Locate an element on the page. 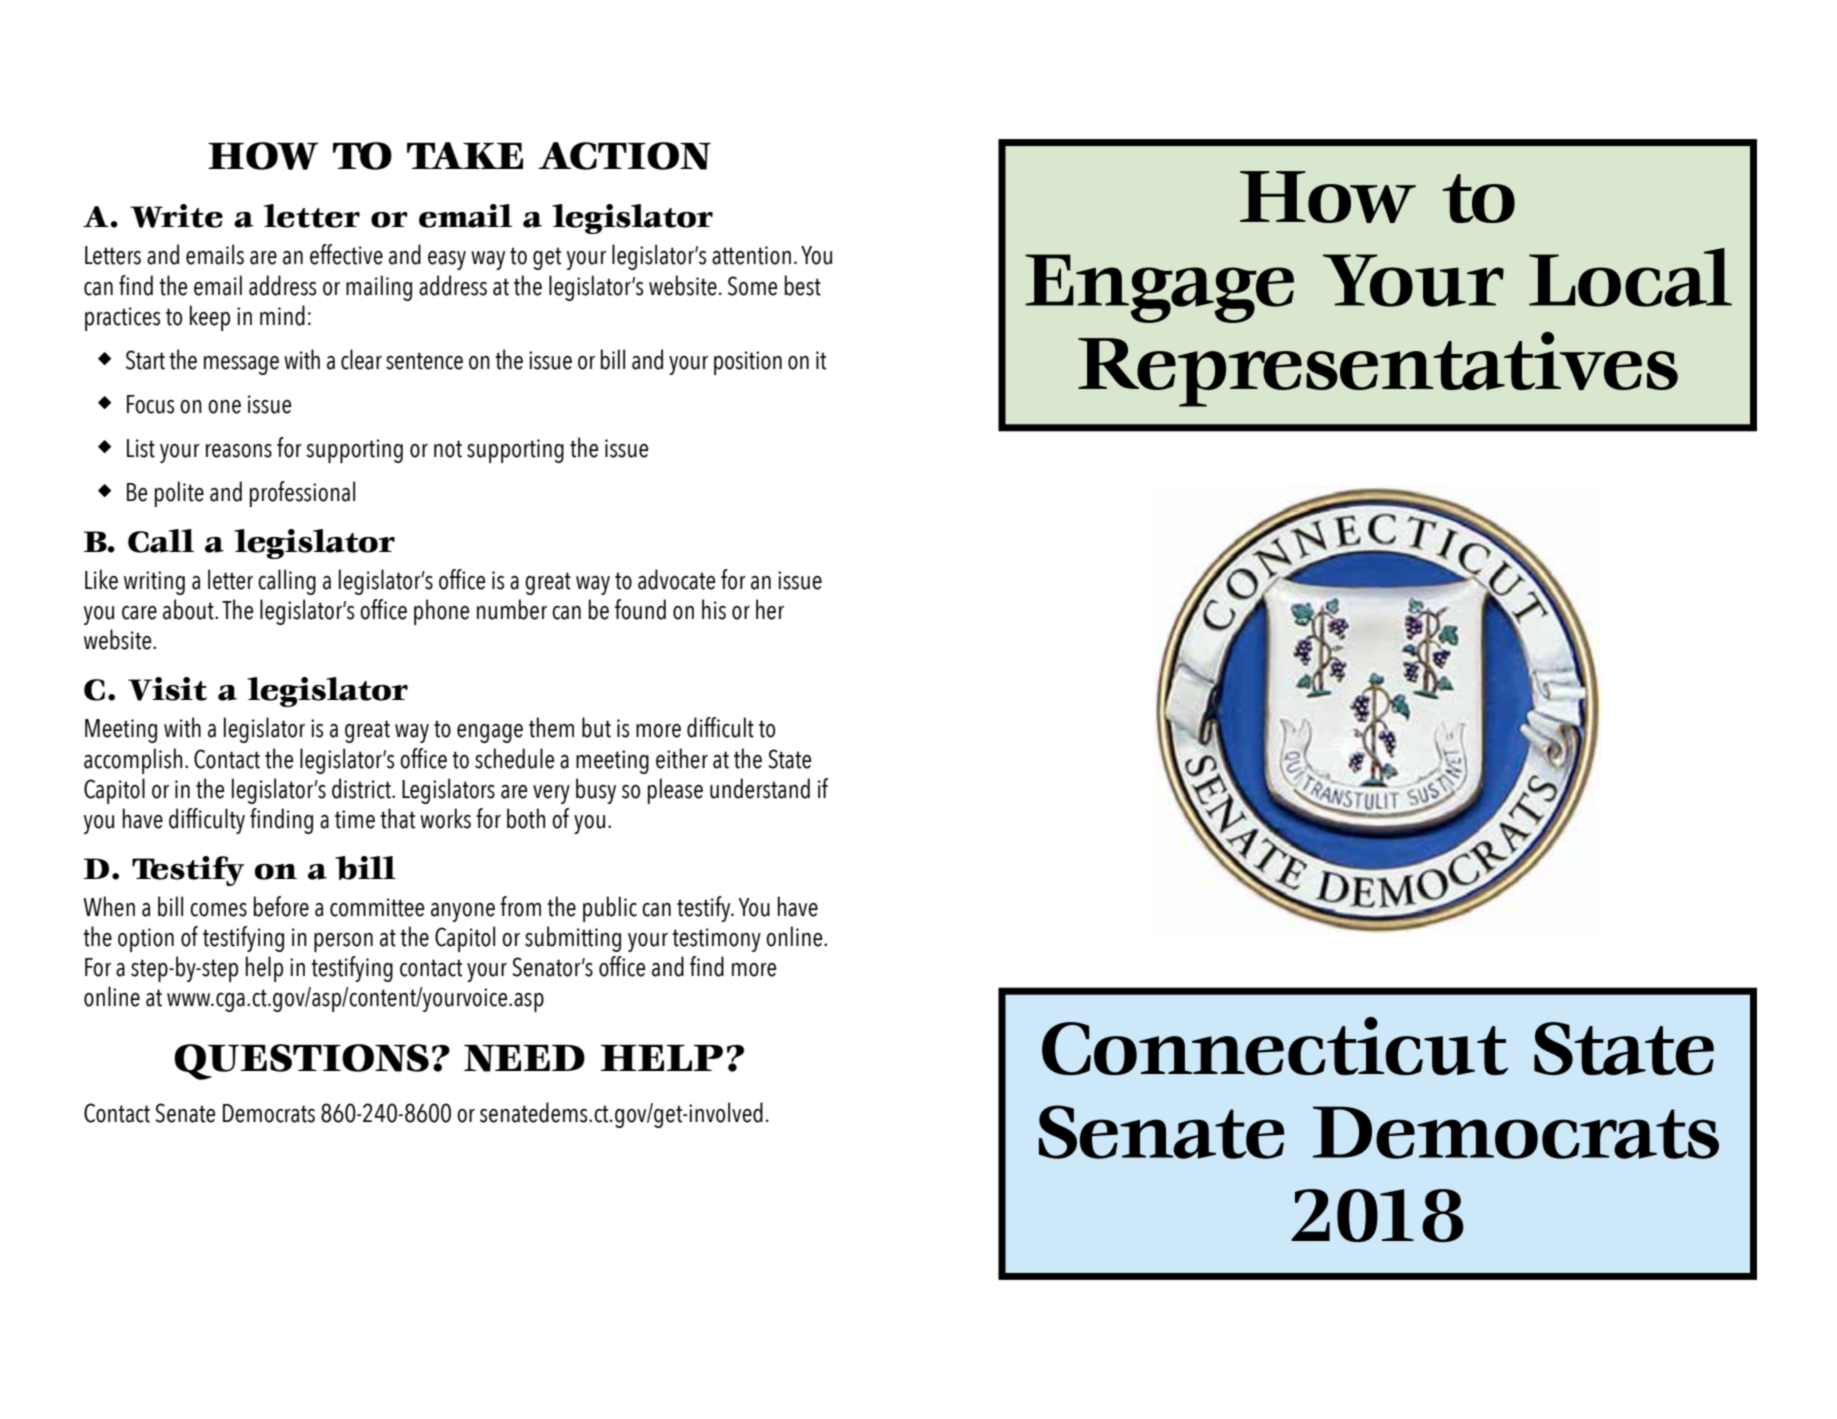  ACTION is located at coordinates (624, 156).
